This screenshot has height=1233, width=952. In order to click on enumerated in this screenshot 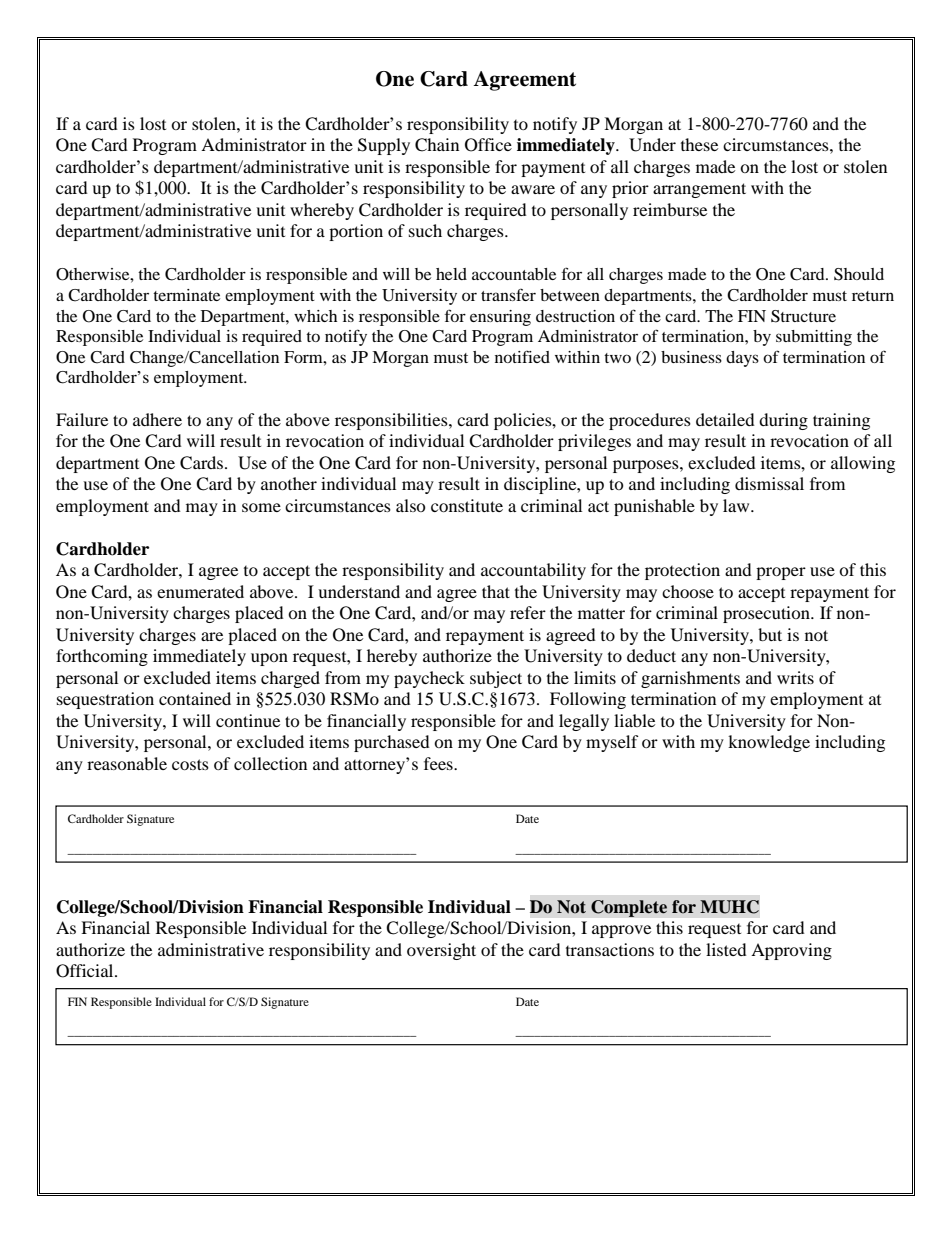, I will do `click(200, 591)`.
